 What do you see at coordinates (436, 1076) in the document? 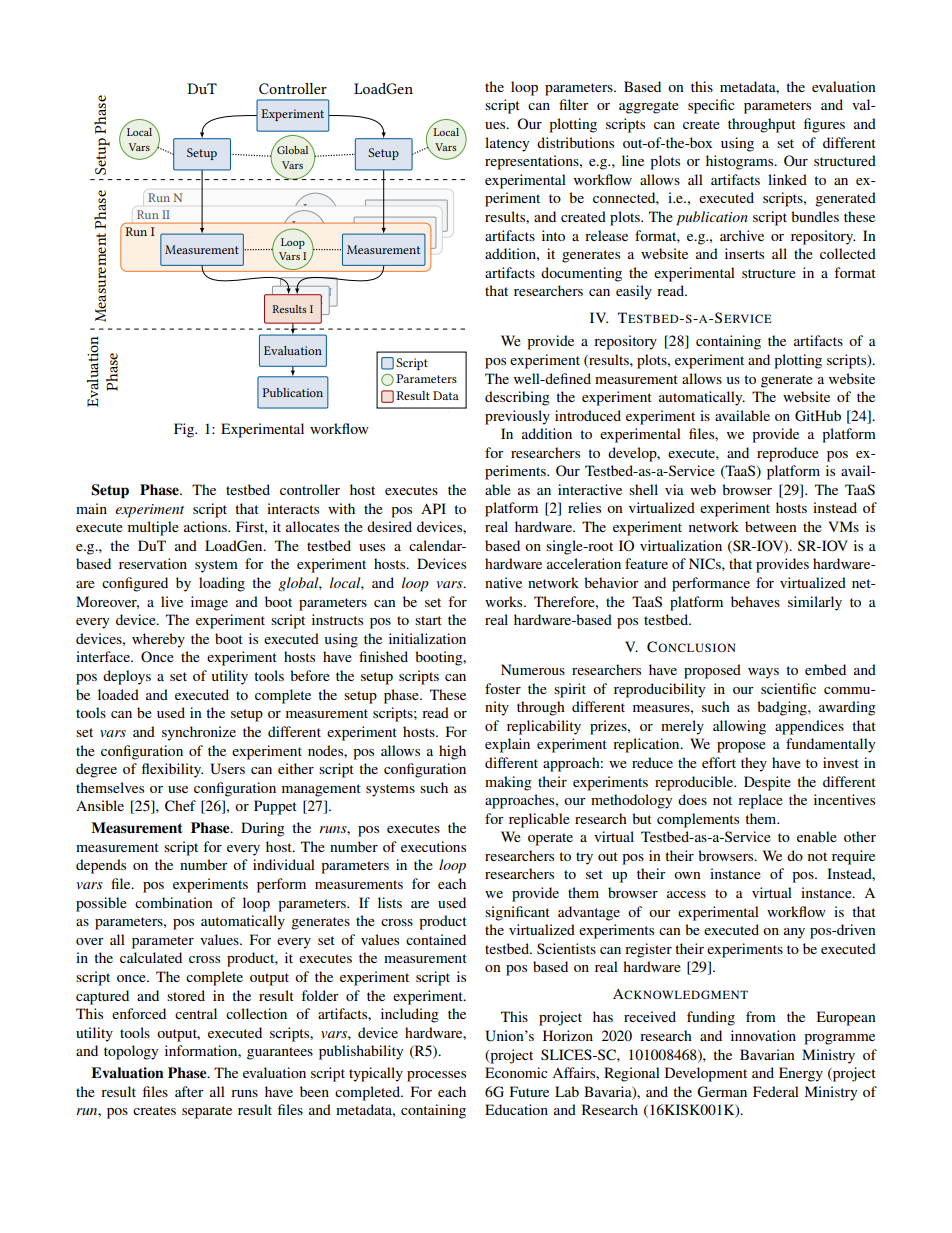
I see `processes` at bounding box center [436, 1076].
